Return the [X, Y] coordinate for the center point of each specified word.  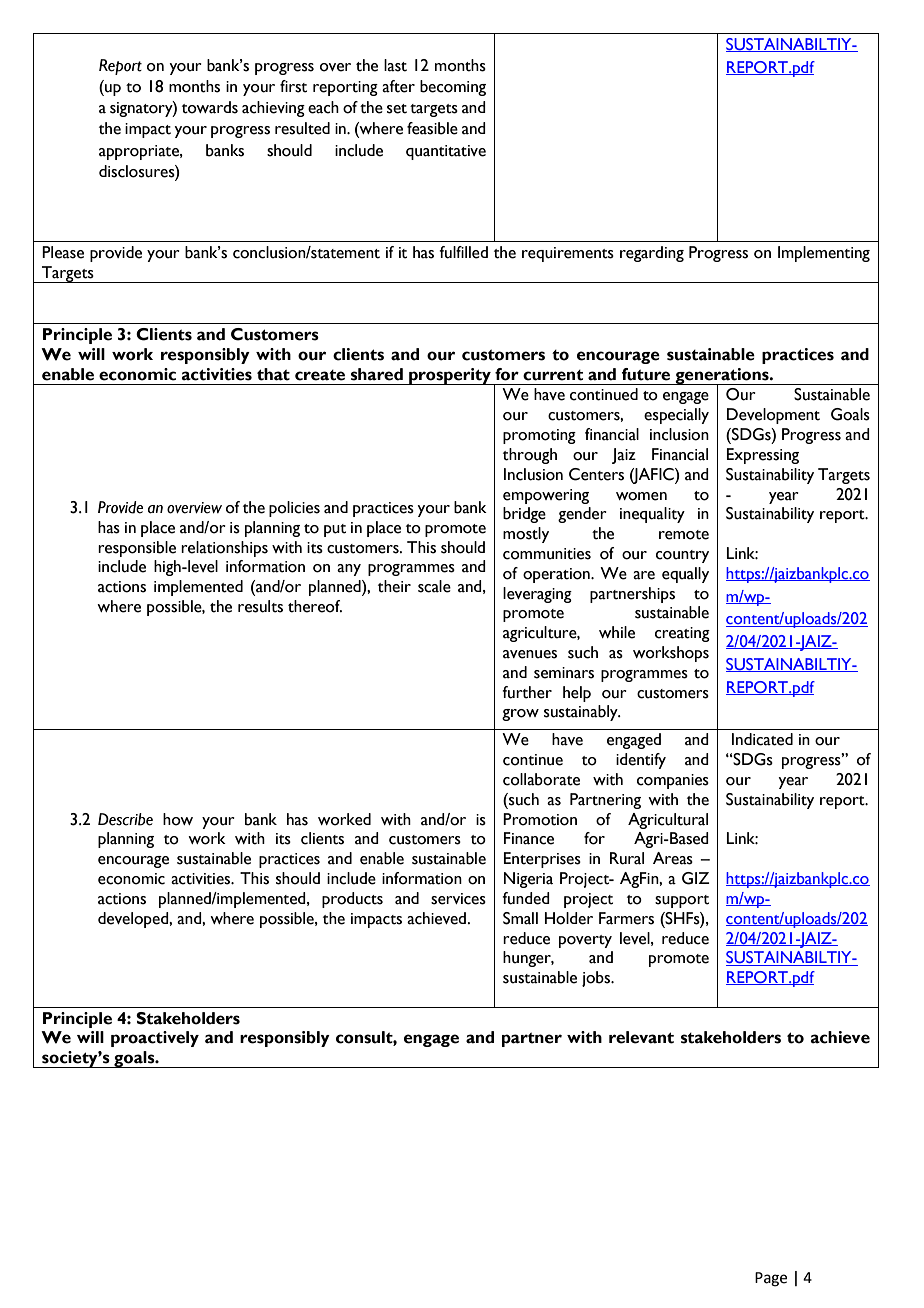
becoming [453, 88]
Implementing [824, 254]
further [527, 692]
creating [682, 634]
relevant [641, 1037]
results [260, 606]
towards [210, 107]
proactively [155, 1039]
